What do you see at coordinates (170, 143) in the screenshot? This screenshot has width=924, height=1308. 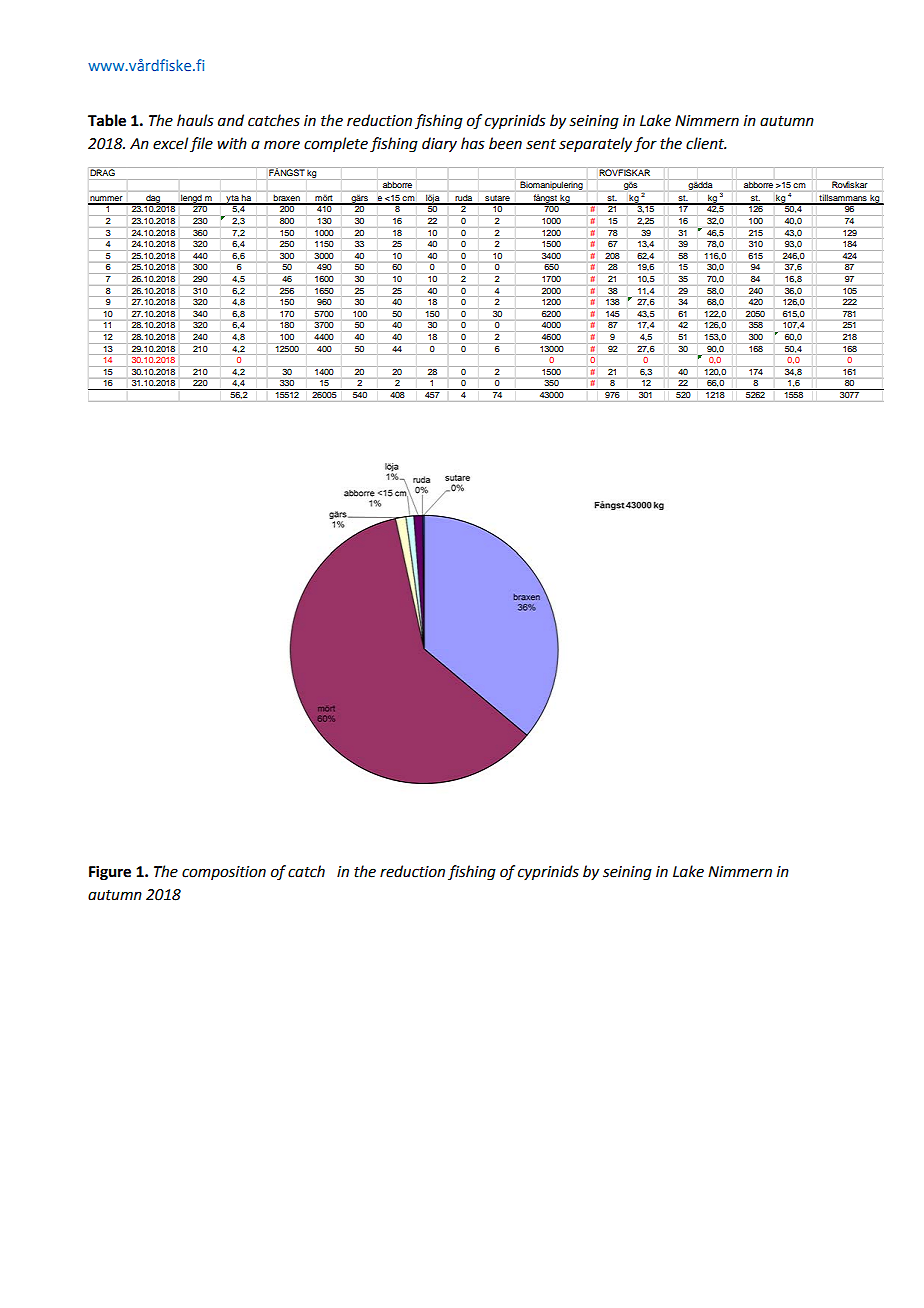 I see `excel` at bounding box center [170, 143].
